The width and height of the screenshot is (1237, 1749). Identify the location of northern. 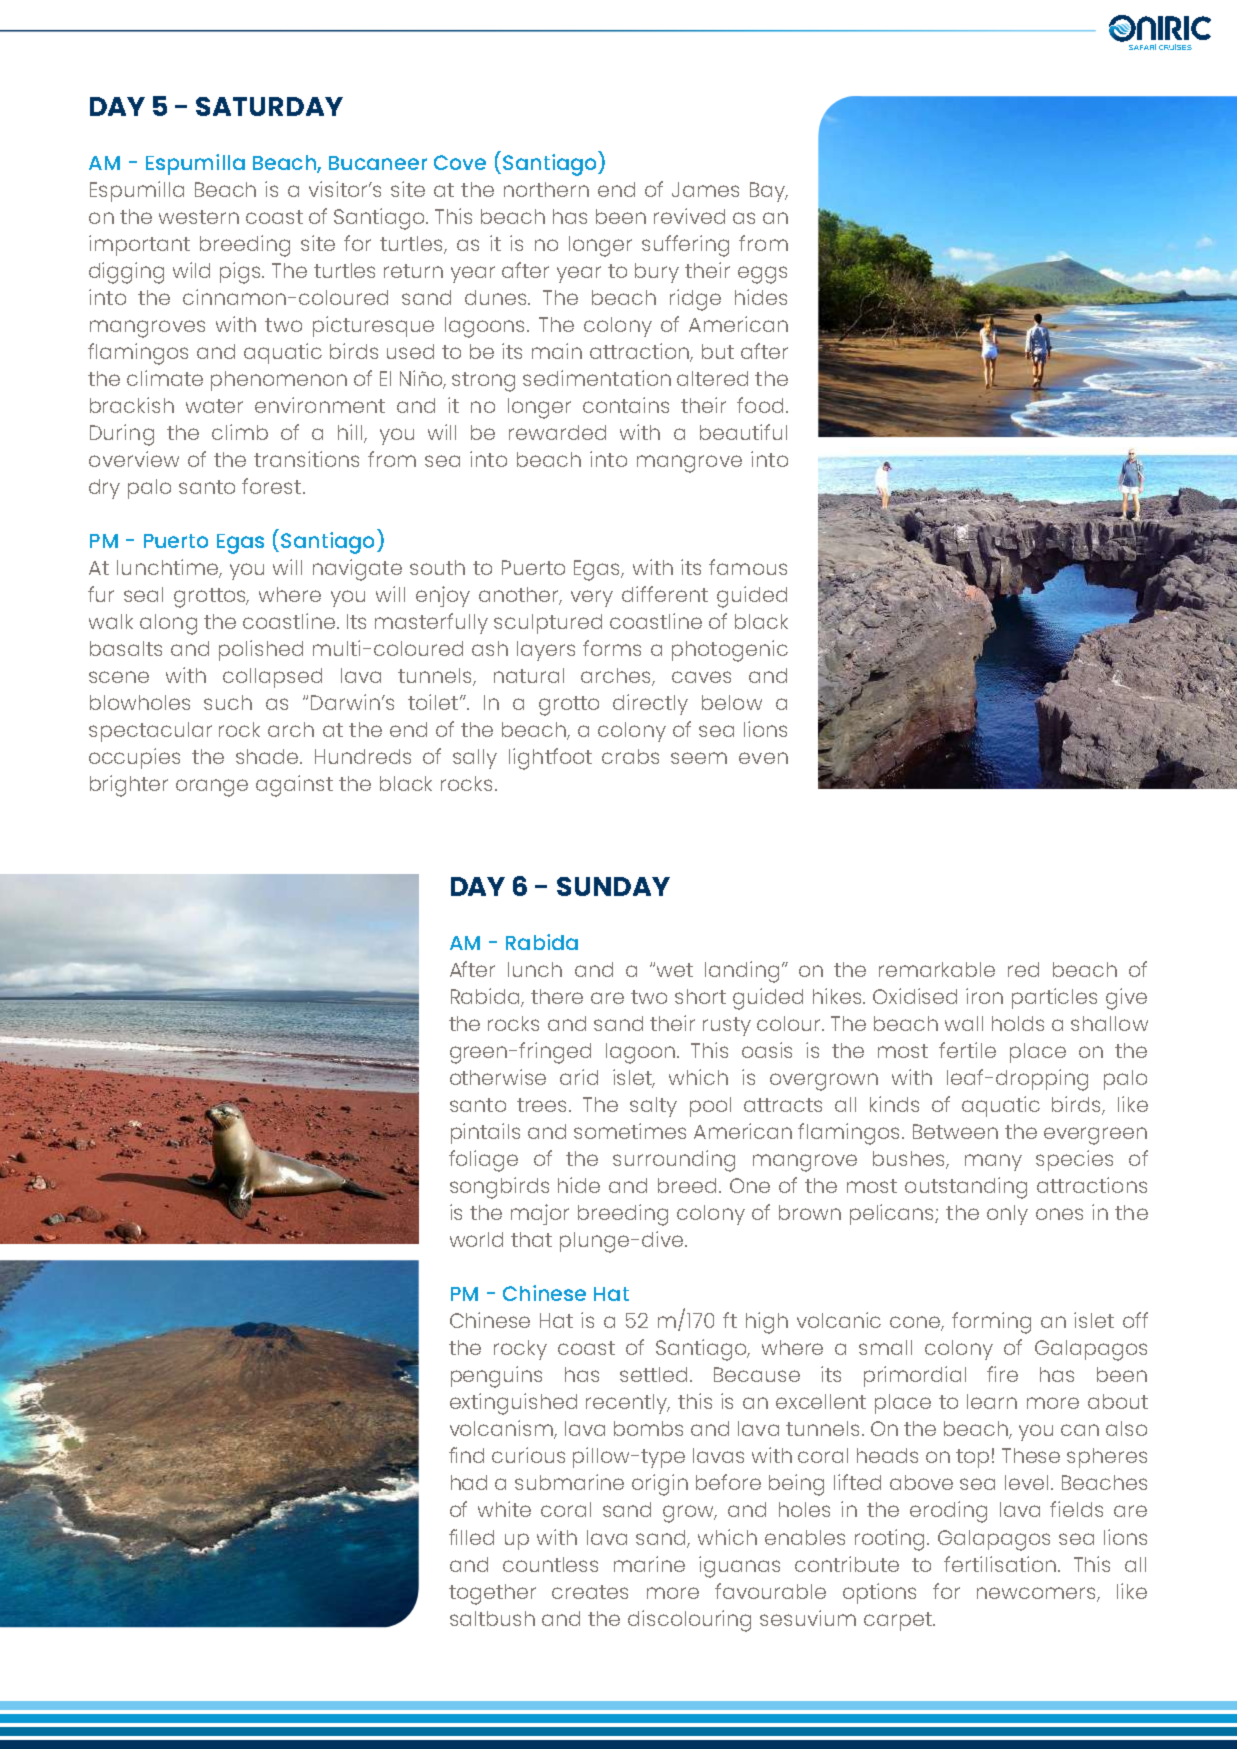
(546, 189).
